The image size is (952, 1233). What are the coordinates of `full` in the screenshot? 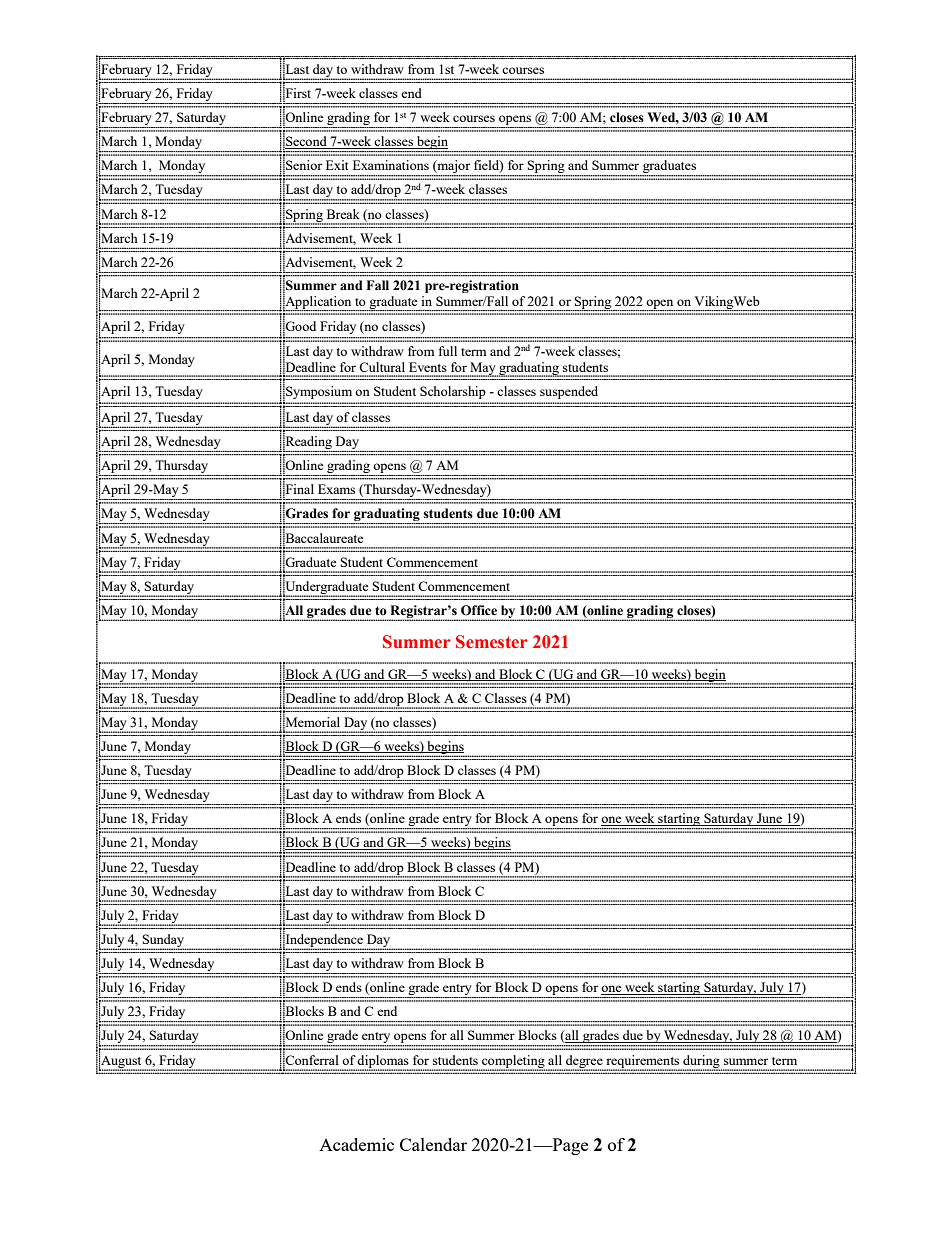 It's located at (448, 351).
